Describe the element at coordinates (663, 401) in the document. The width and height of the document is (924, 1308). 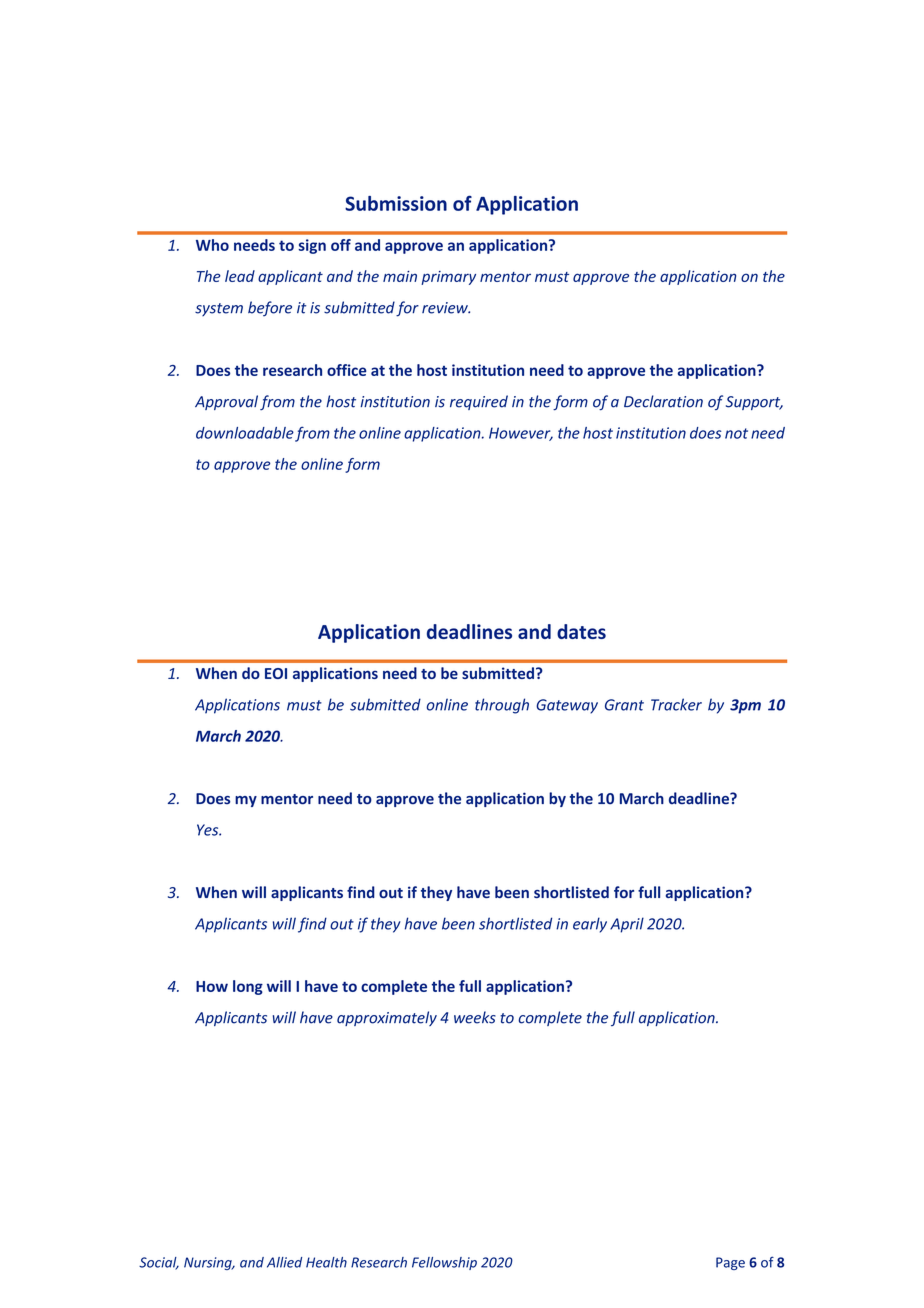
I see `Declaration` at that location.
